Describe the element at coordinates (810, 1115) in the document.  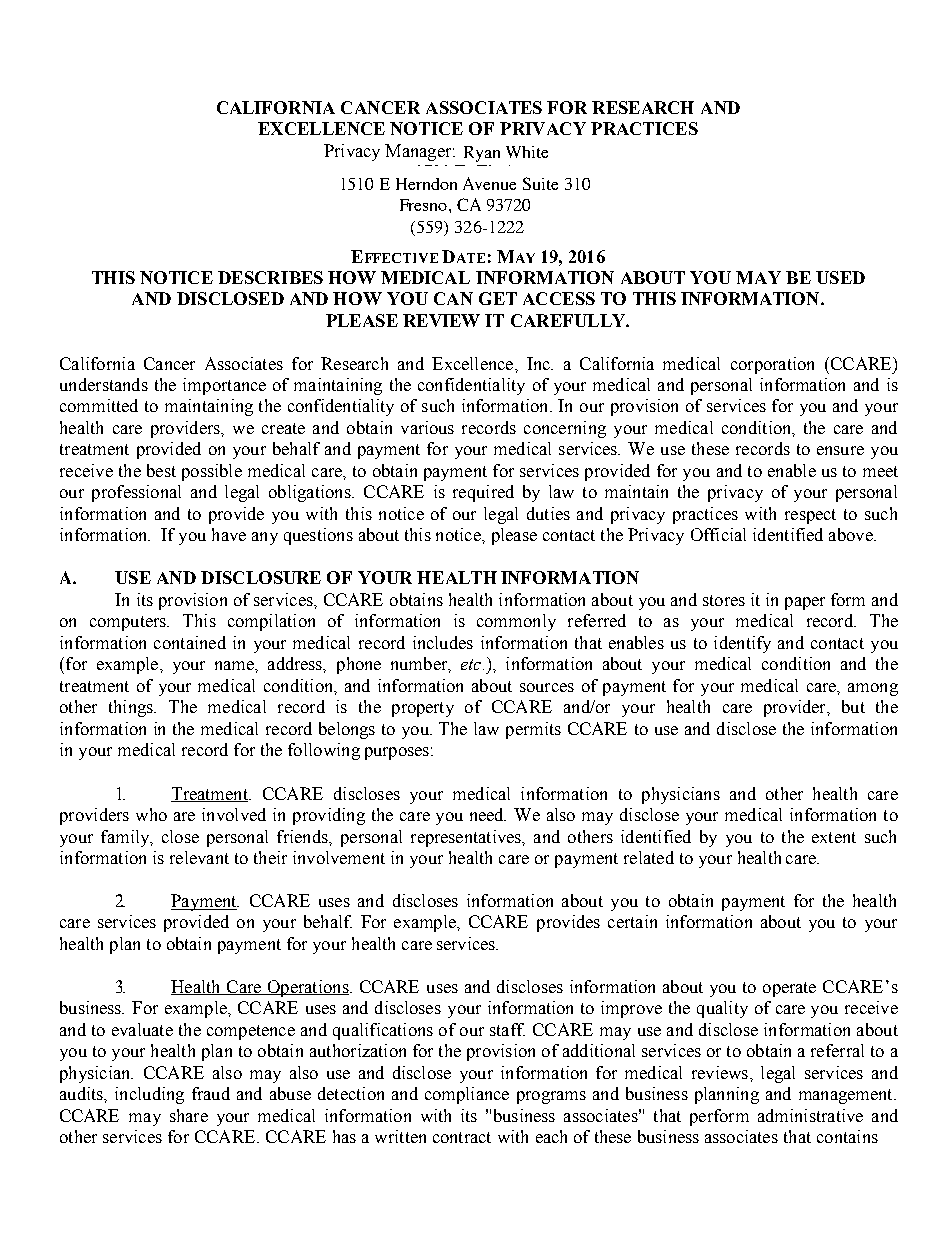
I see `administrative` at that location.
